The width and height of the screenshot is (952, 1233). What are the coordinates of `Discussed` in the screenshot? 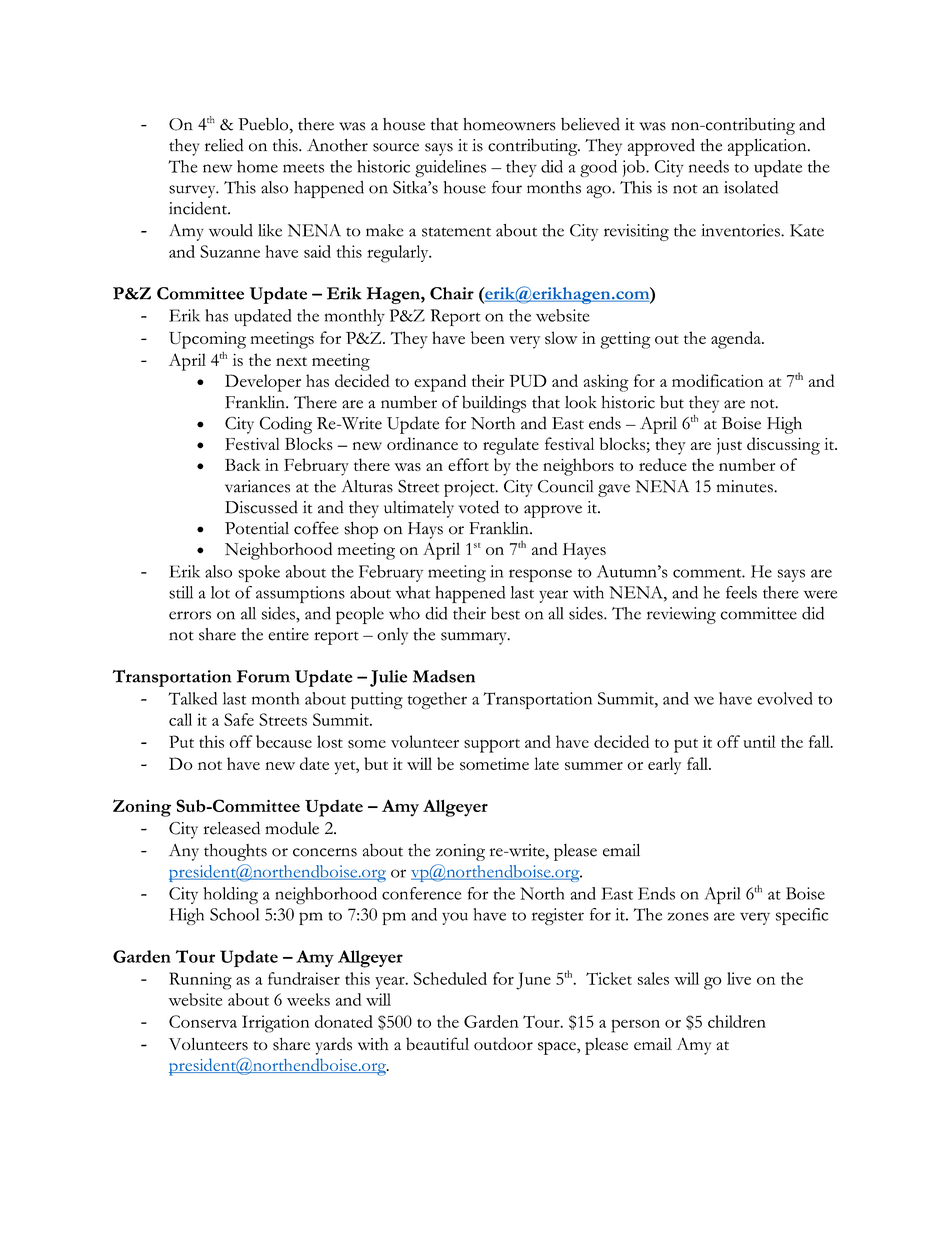 It's located at (261, 507).
